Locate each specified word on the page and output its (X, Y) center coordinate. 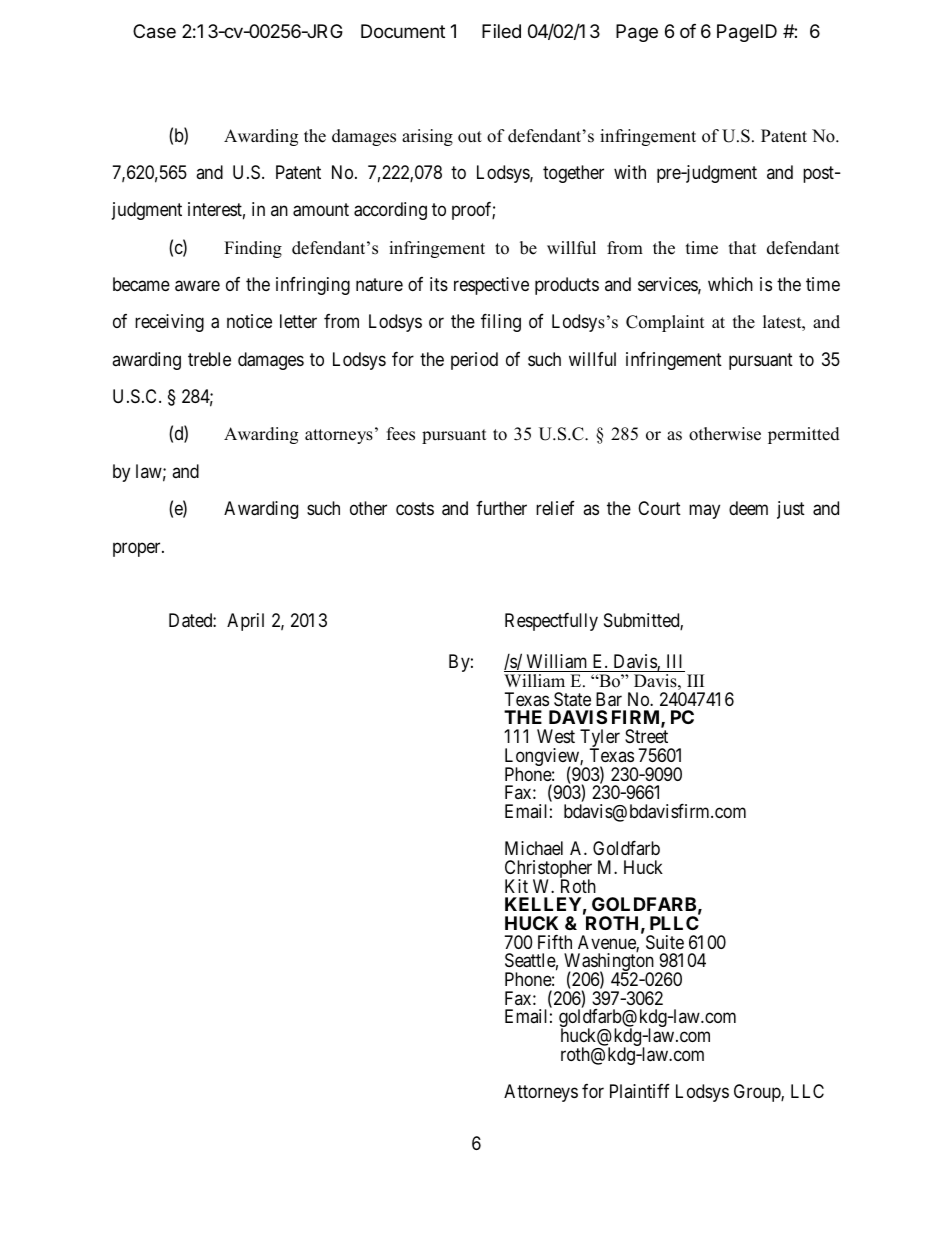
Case (154, 31)
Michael (534, 848)
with (630, 172)
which (730, 284)
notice (249, 321)
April (245, 622)
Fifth (555, 942)
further (501, 508)
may (704, 512)
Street (646, 736)
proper (138, 549)
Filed (501, 31)
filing (501, 323)
